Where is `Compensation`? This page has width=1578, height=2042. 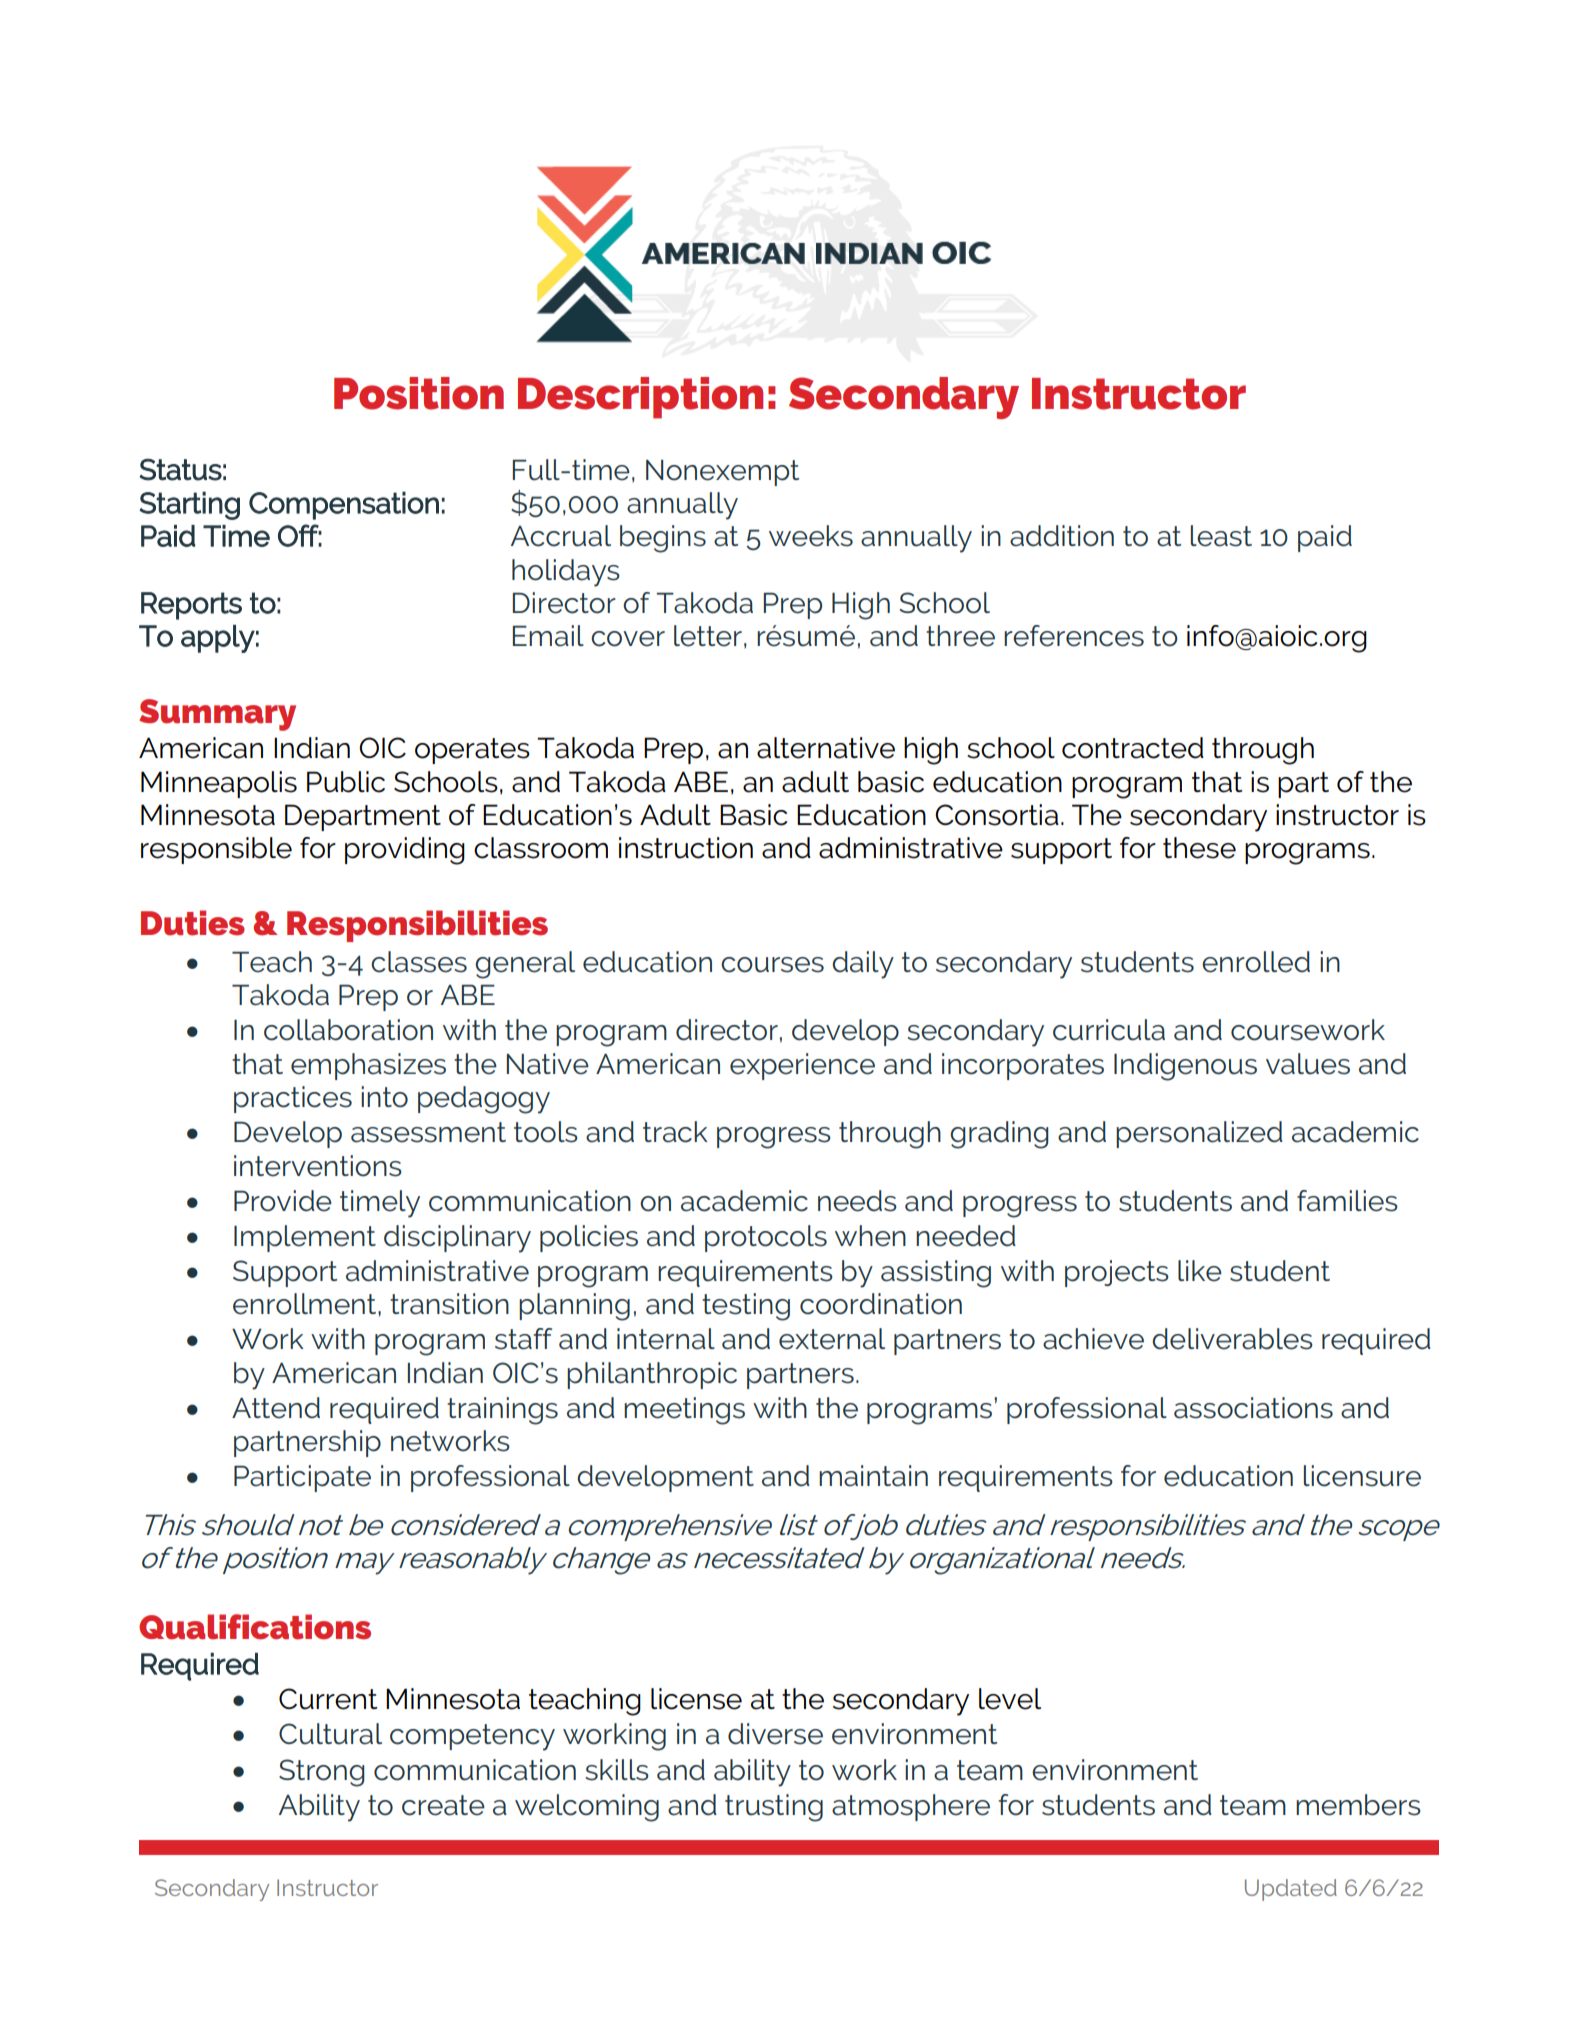
Compensation is located at coordinates (344, 505).
